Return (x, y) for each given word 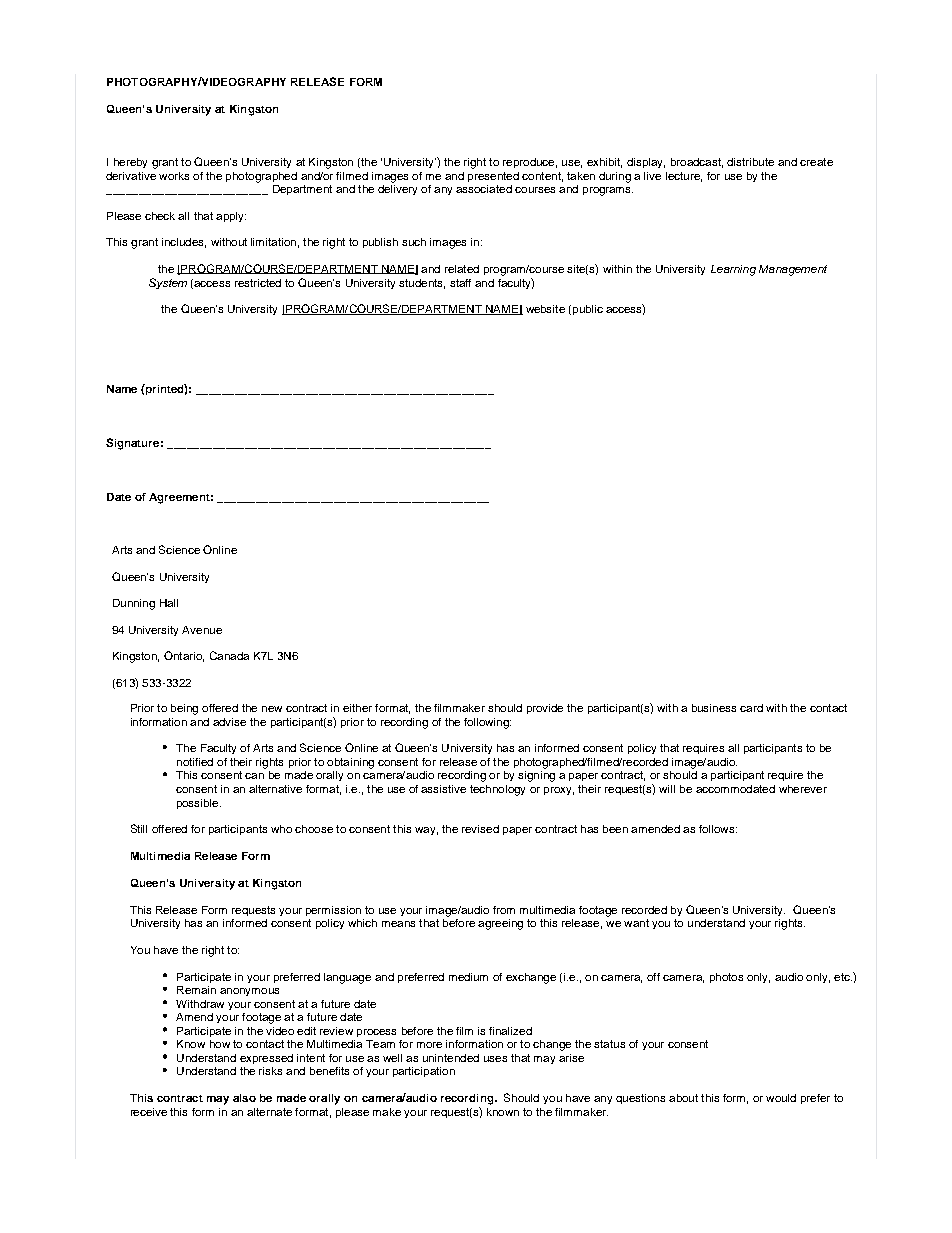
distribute (750, 162)
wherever (803, 789)
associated (484, 189)
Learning (733, 270)
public (586, 310)
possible (199, 804)
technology (497, 790)
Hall (169, 603)
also (244, 1098)
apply (231, 217)
